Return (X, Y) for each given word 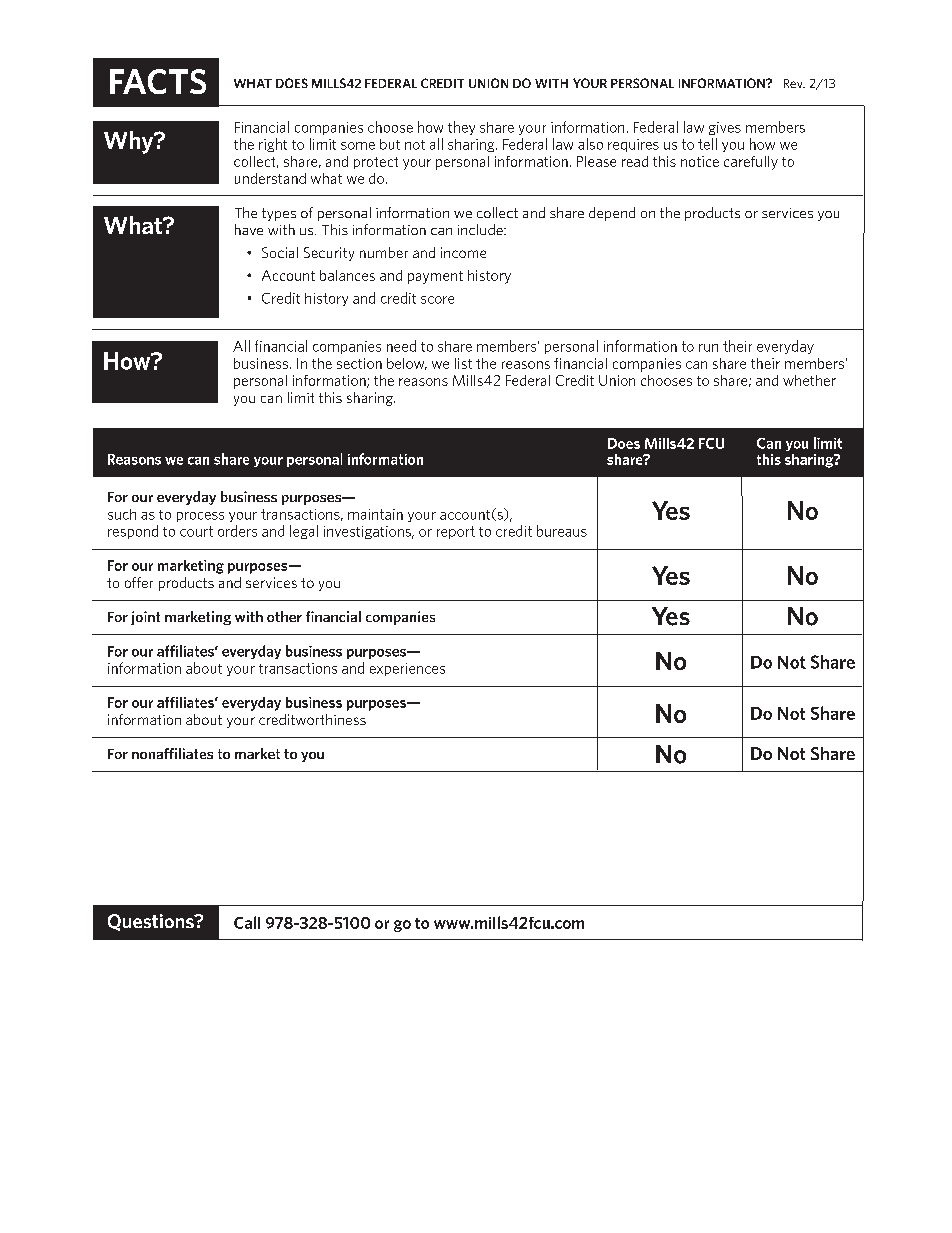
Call (247, 922)
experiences (407, 669)
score (437, 300)
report (456, 532)
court (196, 531)
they (461, 128)
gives (725, 128)
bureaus (562, 531)
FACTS (158, 81)
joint (145, 618)
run (708, 348)
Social (280, 252)
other (284, 616)
